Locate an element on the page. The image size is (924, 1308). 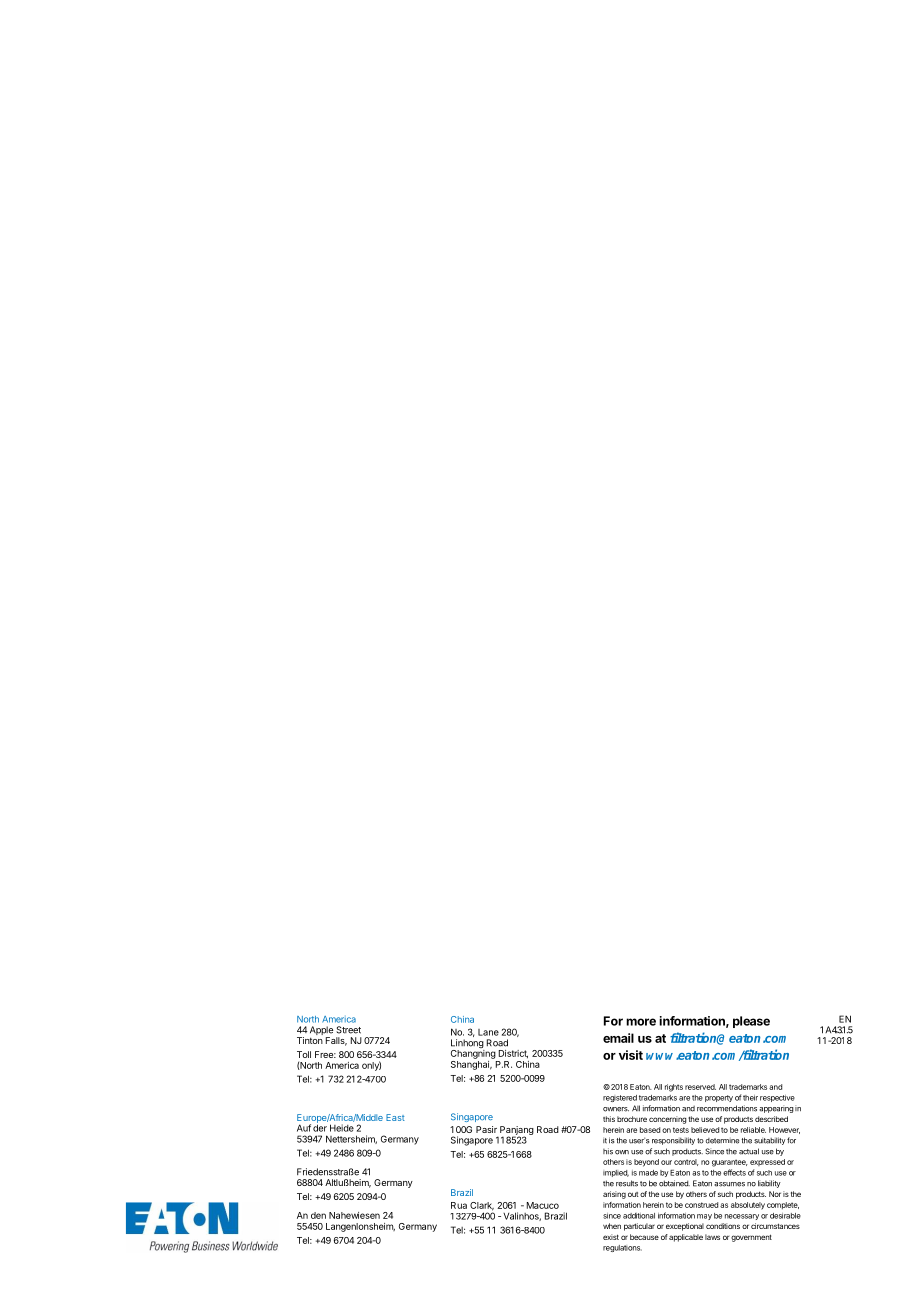
Lane is located at coordinates (488, 1032).
